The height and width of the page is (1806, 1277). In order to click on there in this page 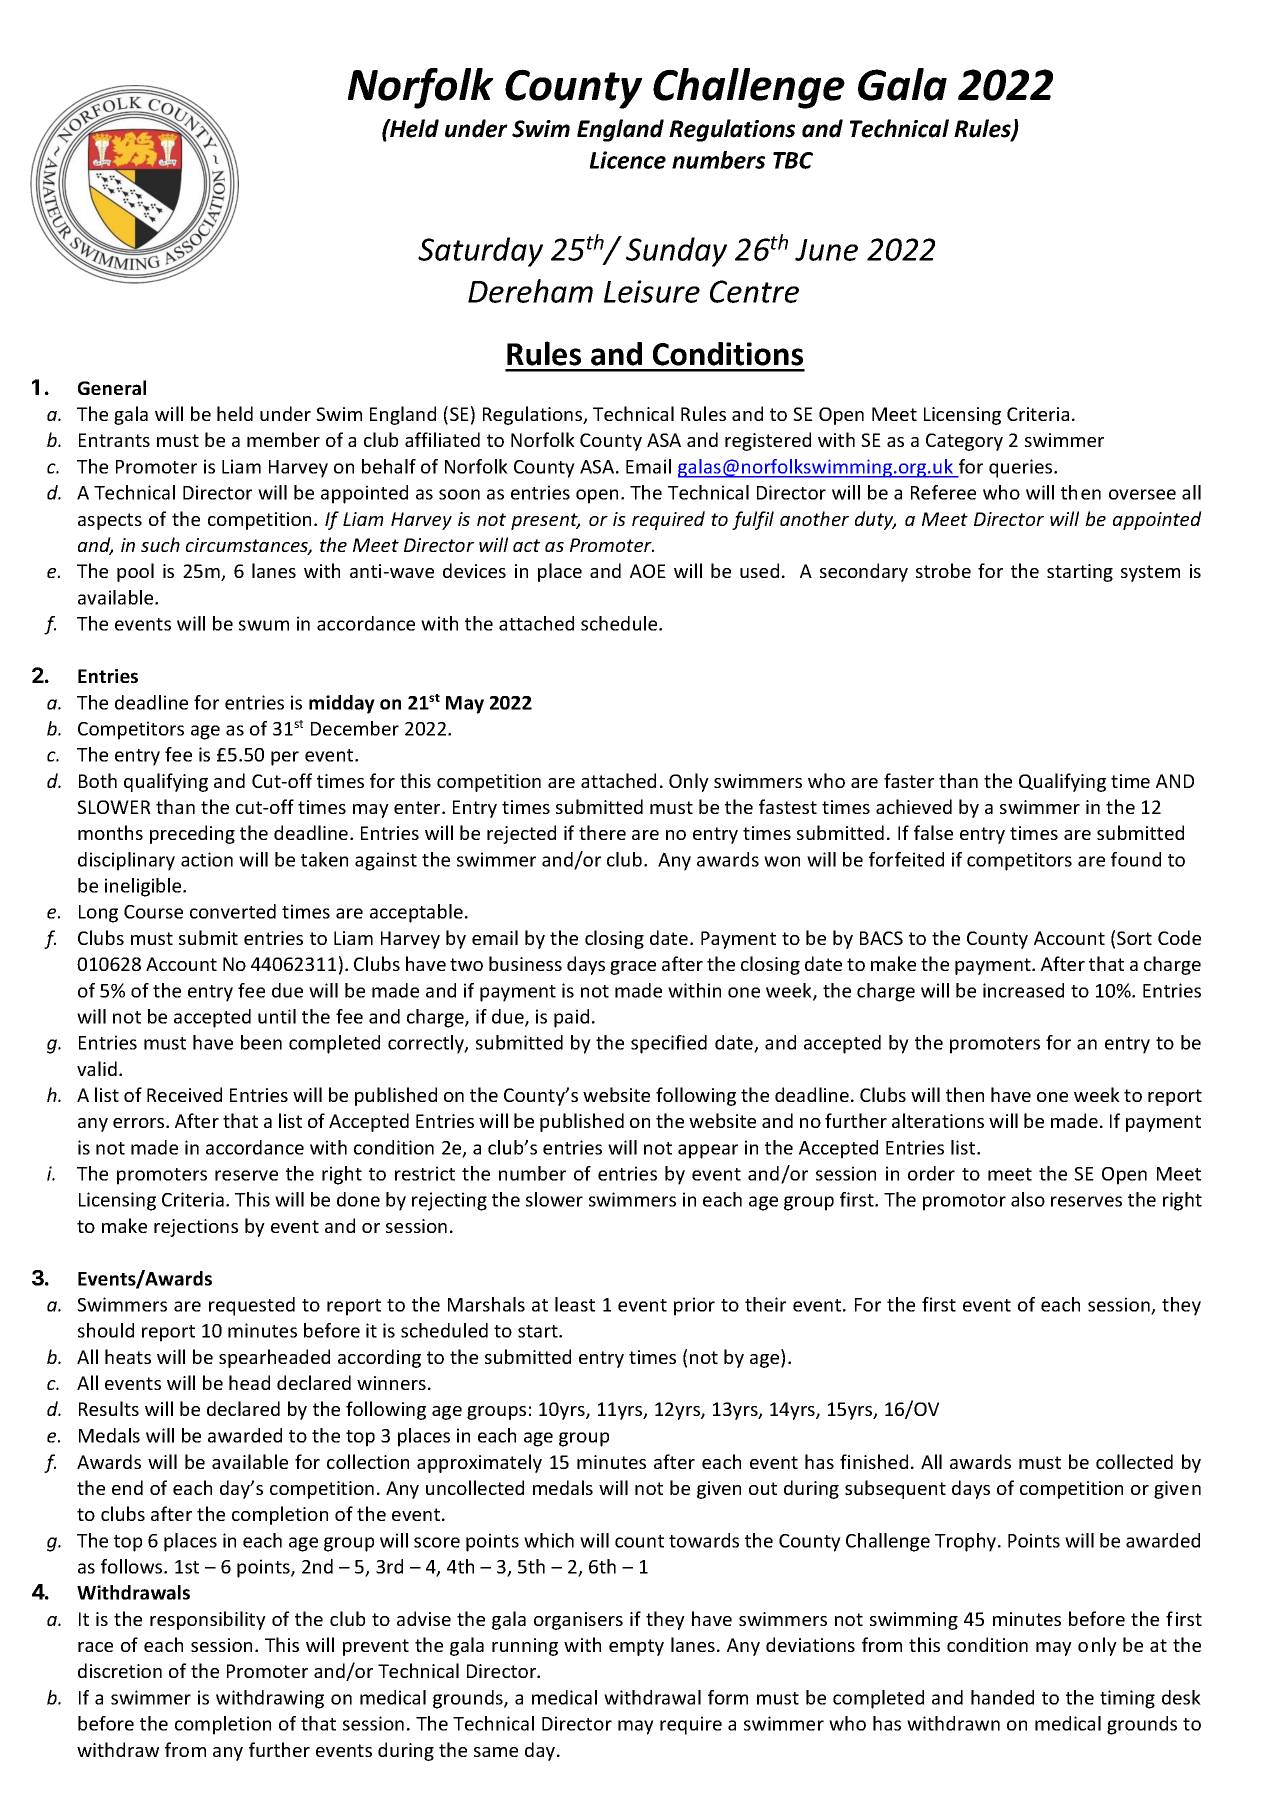, I will do `click(602, 832)`.
